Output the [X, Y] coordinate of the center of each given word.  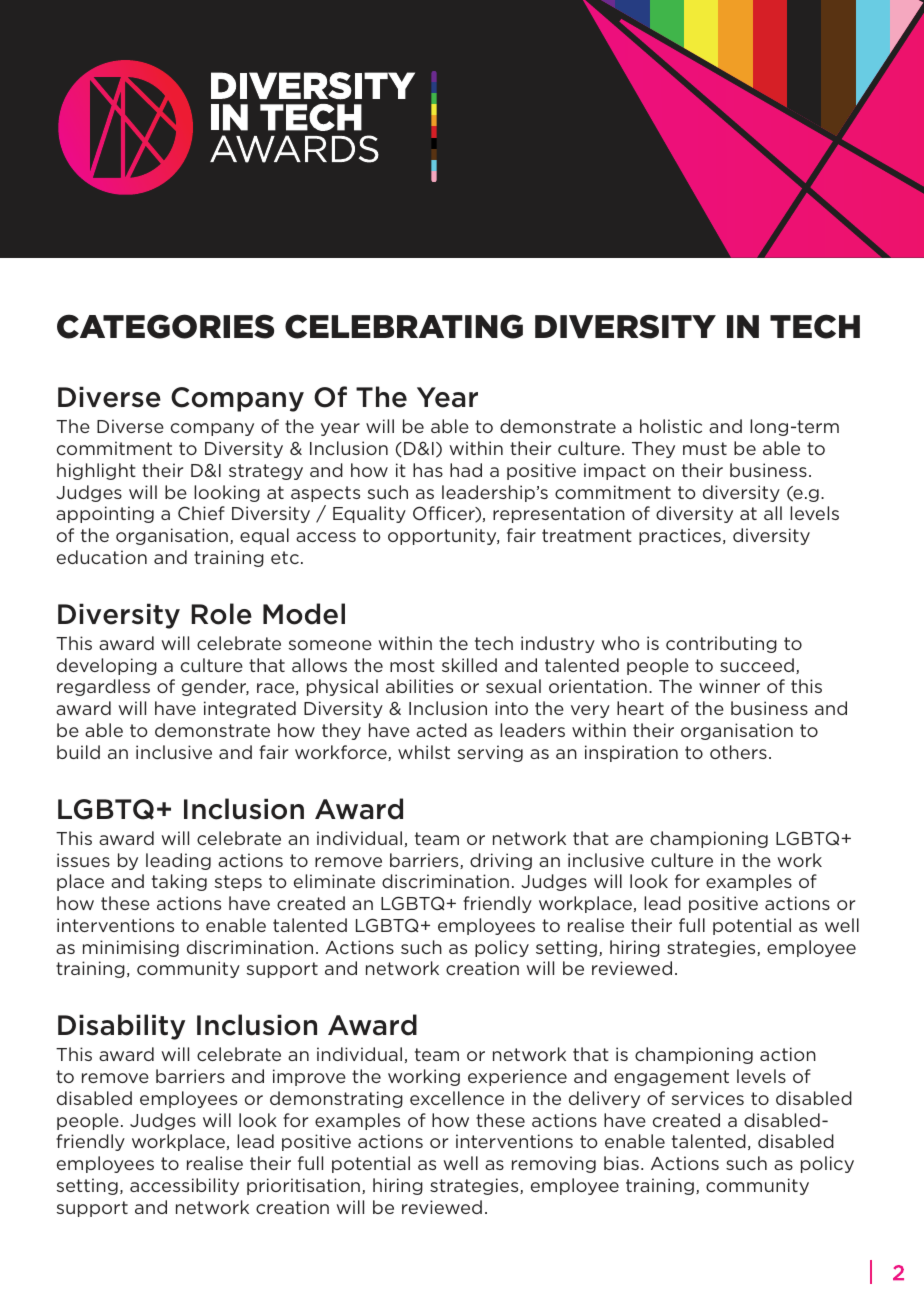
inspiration [631, 753]
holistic [671, 426]
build [78, 752]
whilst [424, 752]
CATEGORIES [165, 326]
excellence [457, 1098]
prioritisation [303, 1186]
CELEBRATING [404, 326]
